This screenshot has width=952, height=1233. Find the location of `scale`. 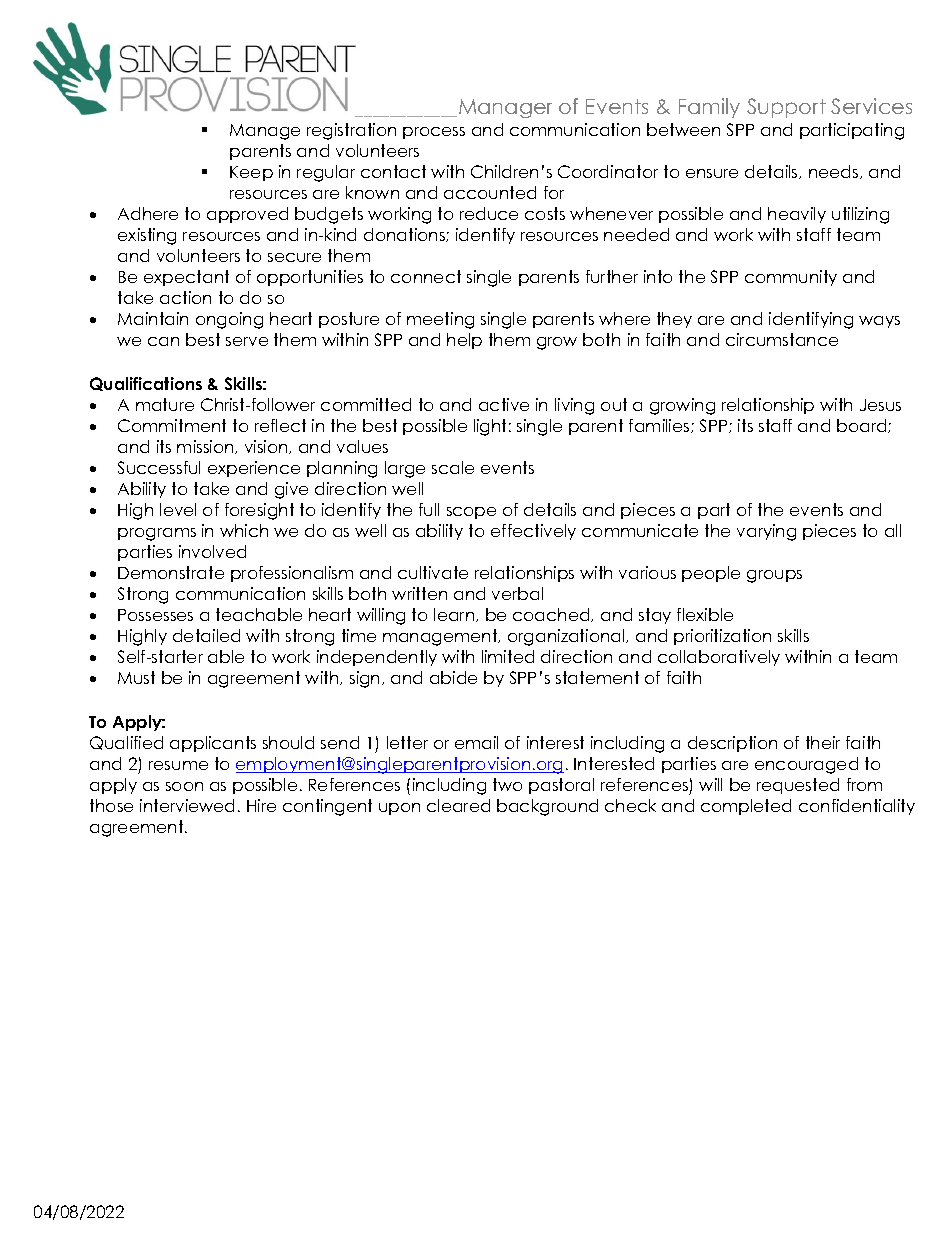

scale is located at coordinates (453, 467).
